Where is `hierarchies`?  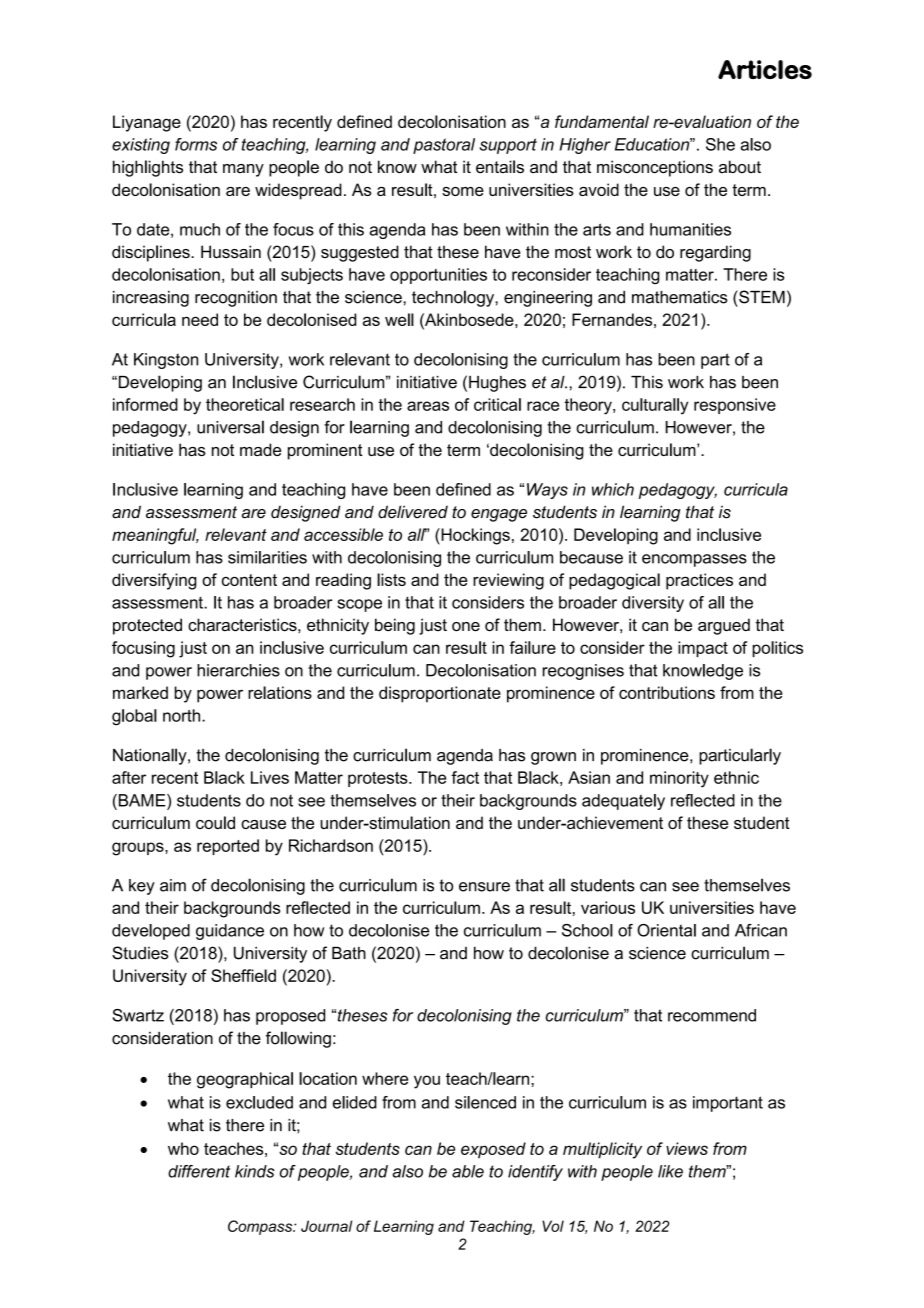 hierarchies is located at coordinates (238, 670).
